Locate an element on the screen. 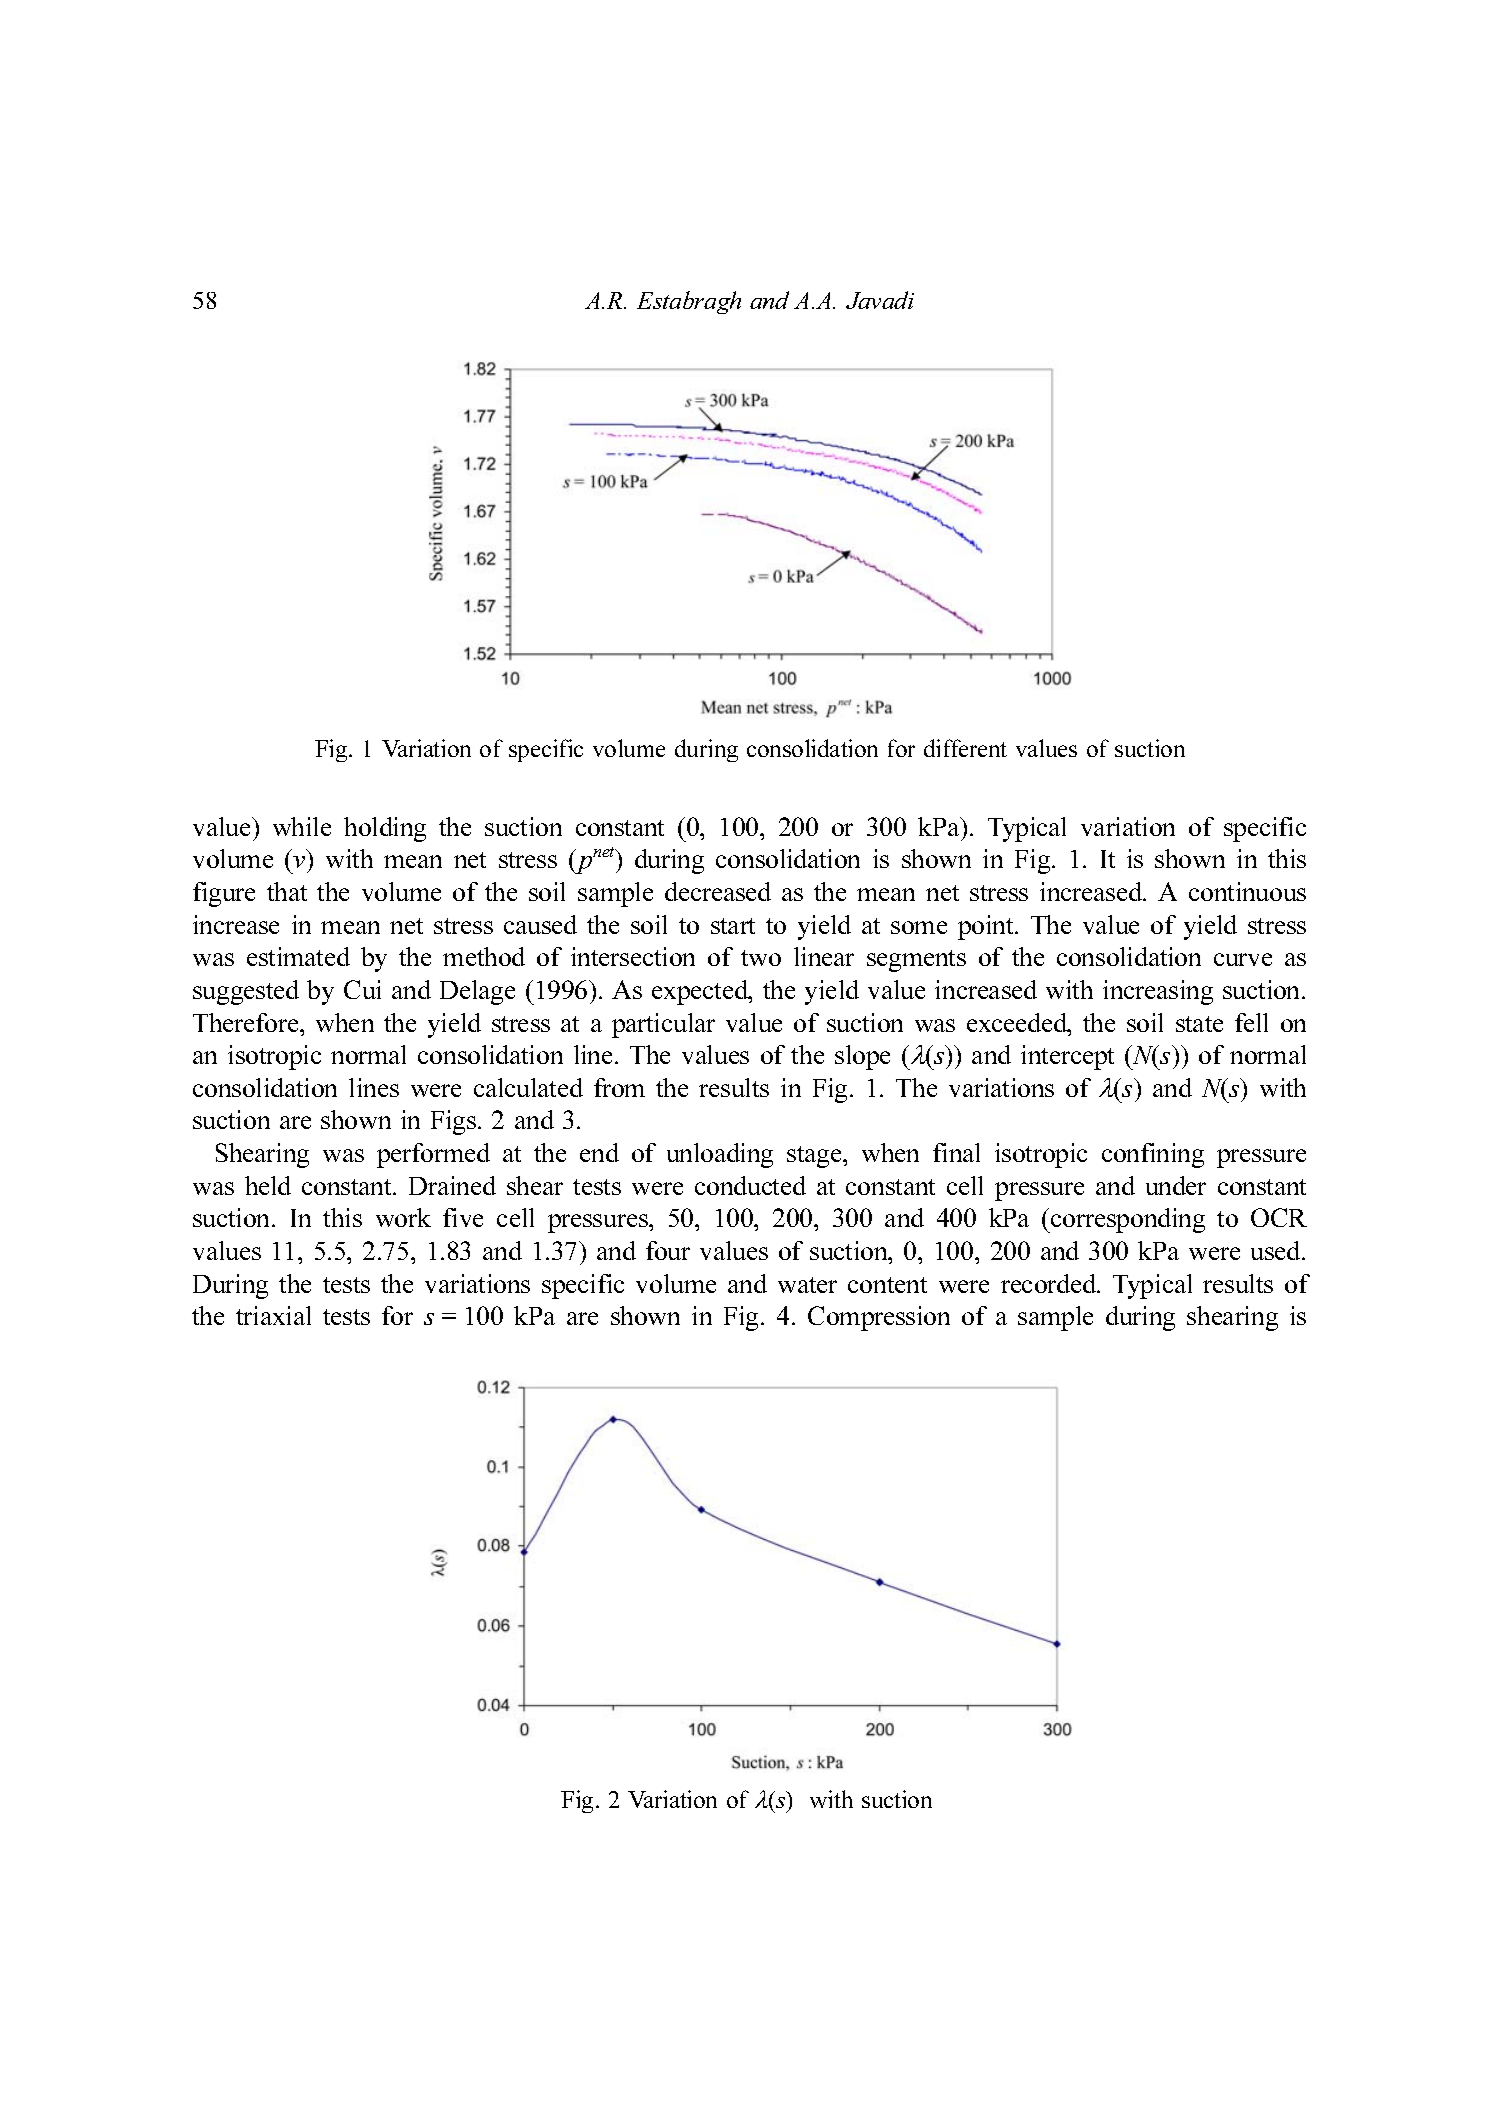  Therefore is located at coordinates (247, 1022).
